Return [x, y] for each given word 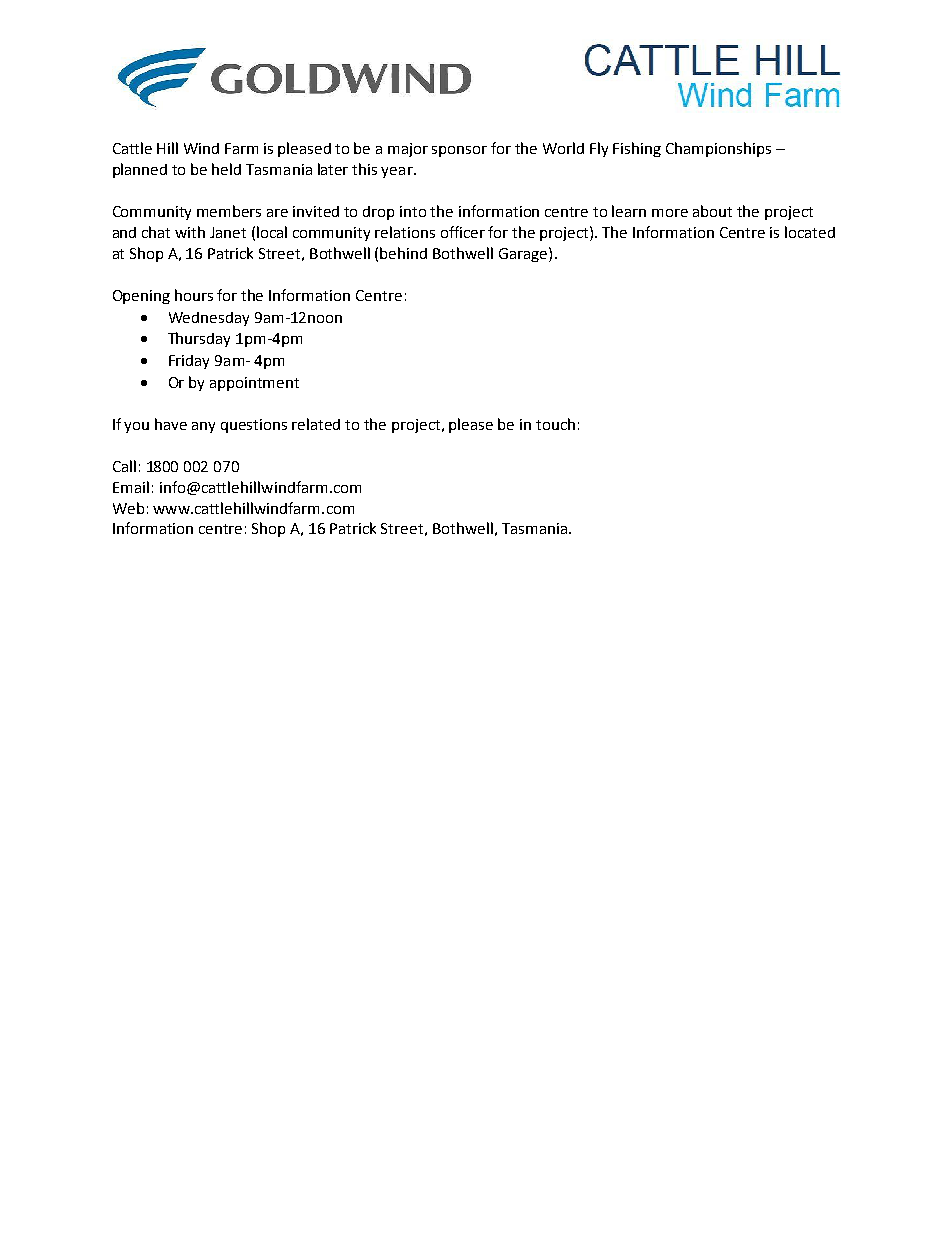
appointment [254, 384]
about [712, 211]
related [316, 424]
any [203, 427]
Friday [189, 362]
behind [403, 253]
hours [194, 295]
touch [555, 424]
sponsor [459, 151]
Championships [718, 149]
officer [463, 232]
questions [254, 426]
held [226, 169]
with [190, 232]
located [810, 232]
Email [131, 487]
